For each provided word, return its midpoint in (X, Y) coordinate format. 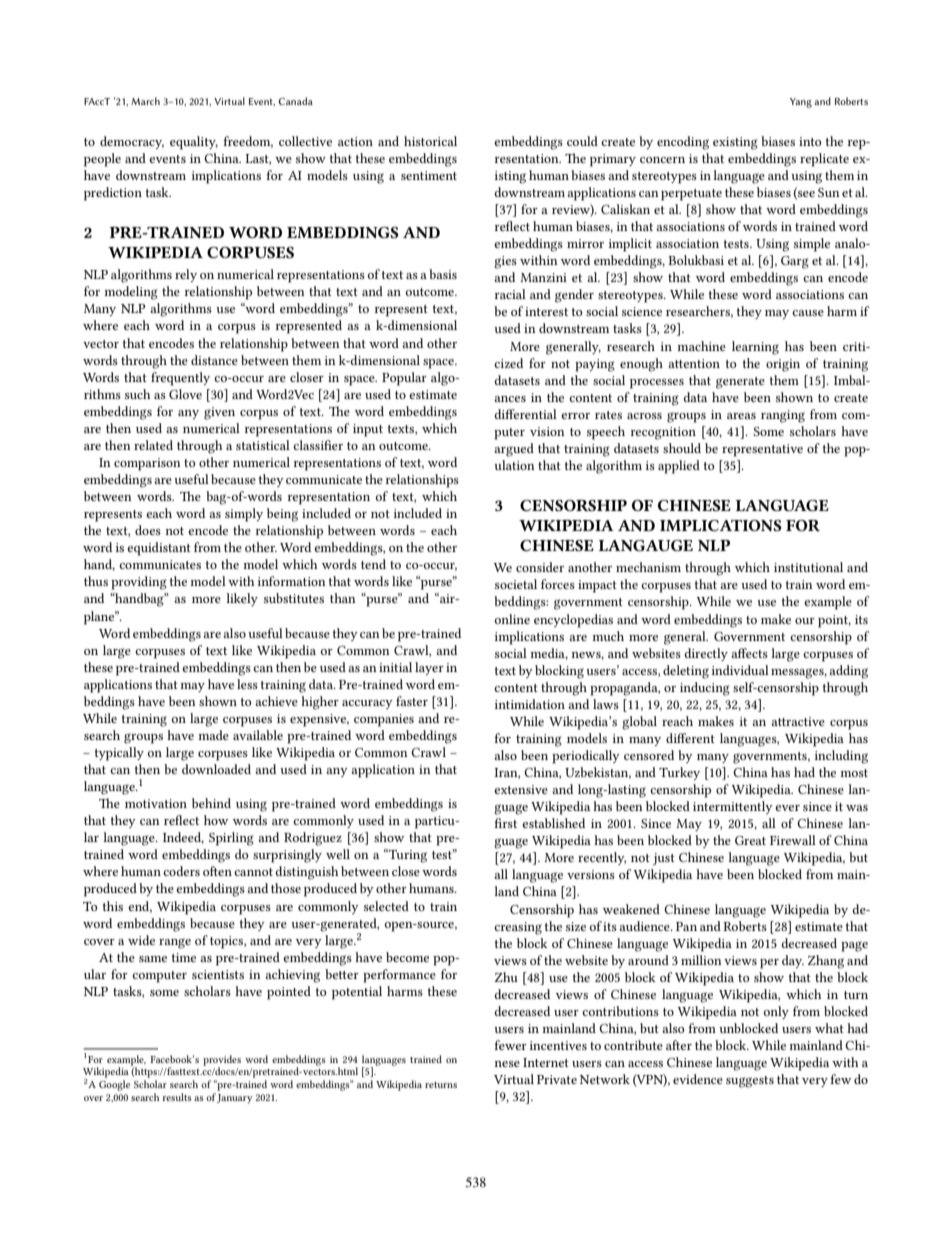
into (810, 141)
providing (139, 583)
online (512, 619)
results (176, 1097)
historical (430, 141)
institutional (808, 567)
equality (194, 143)
